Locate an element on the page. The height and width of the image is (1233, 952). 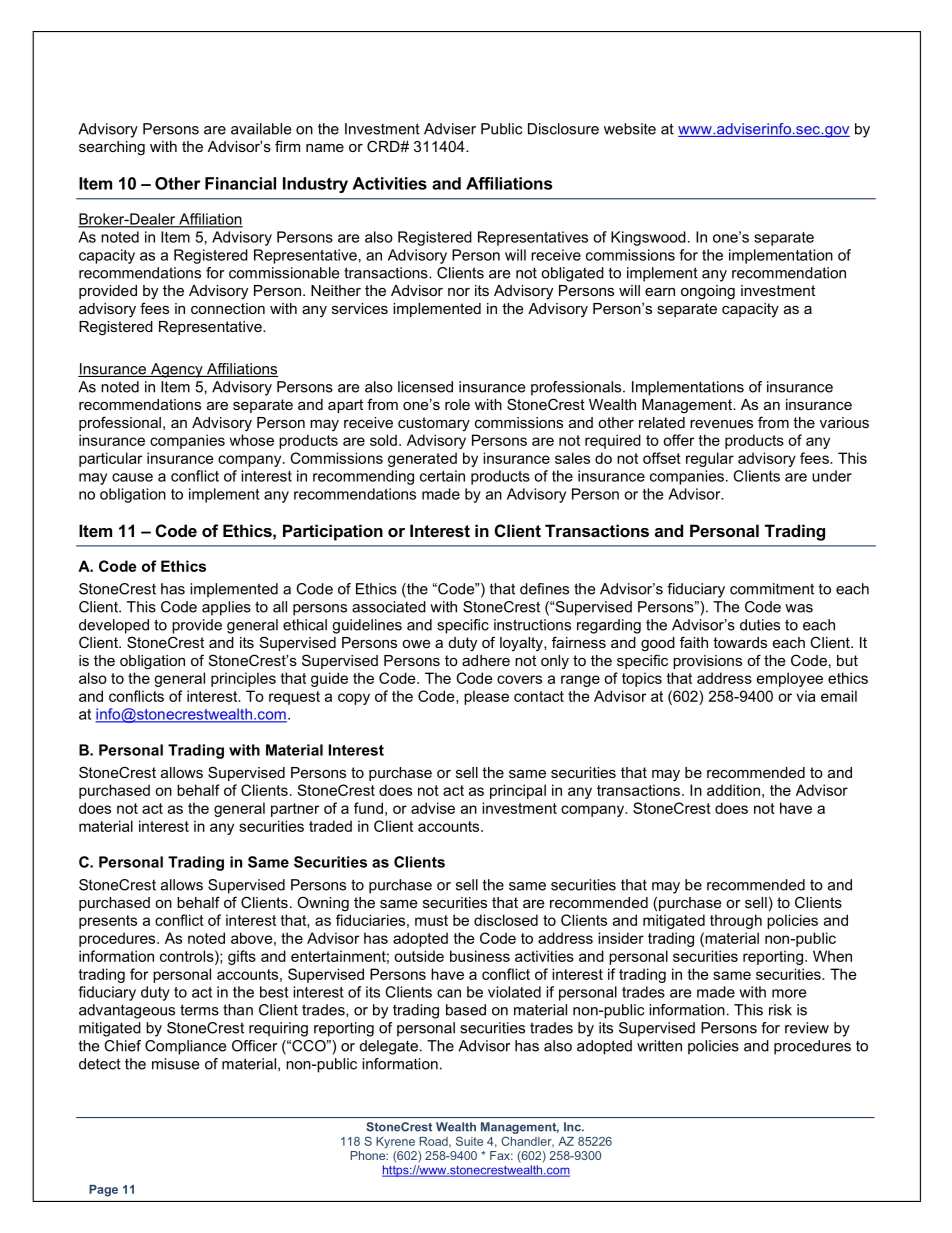
Suite is located at coordinates (469, 1141).
